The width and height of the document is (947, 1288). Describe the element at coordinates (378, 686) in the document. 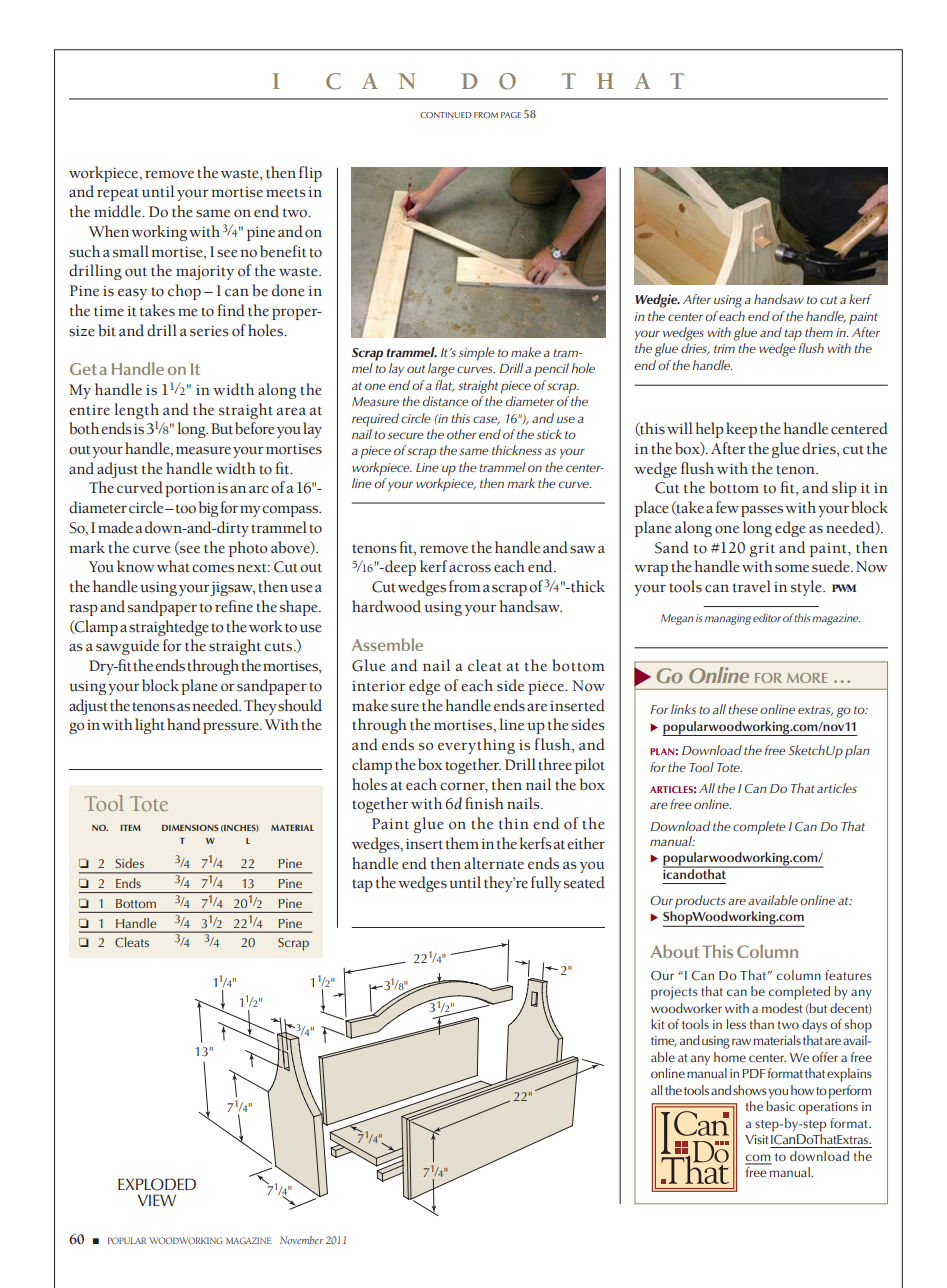

I see `interior` at that location.
